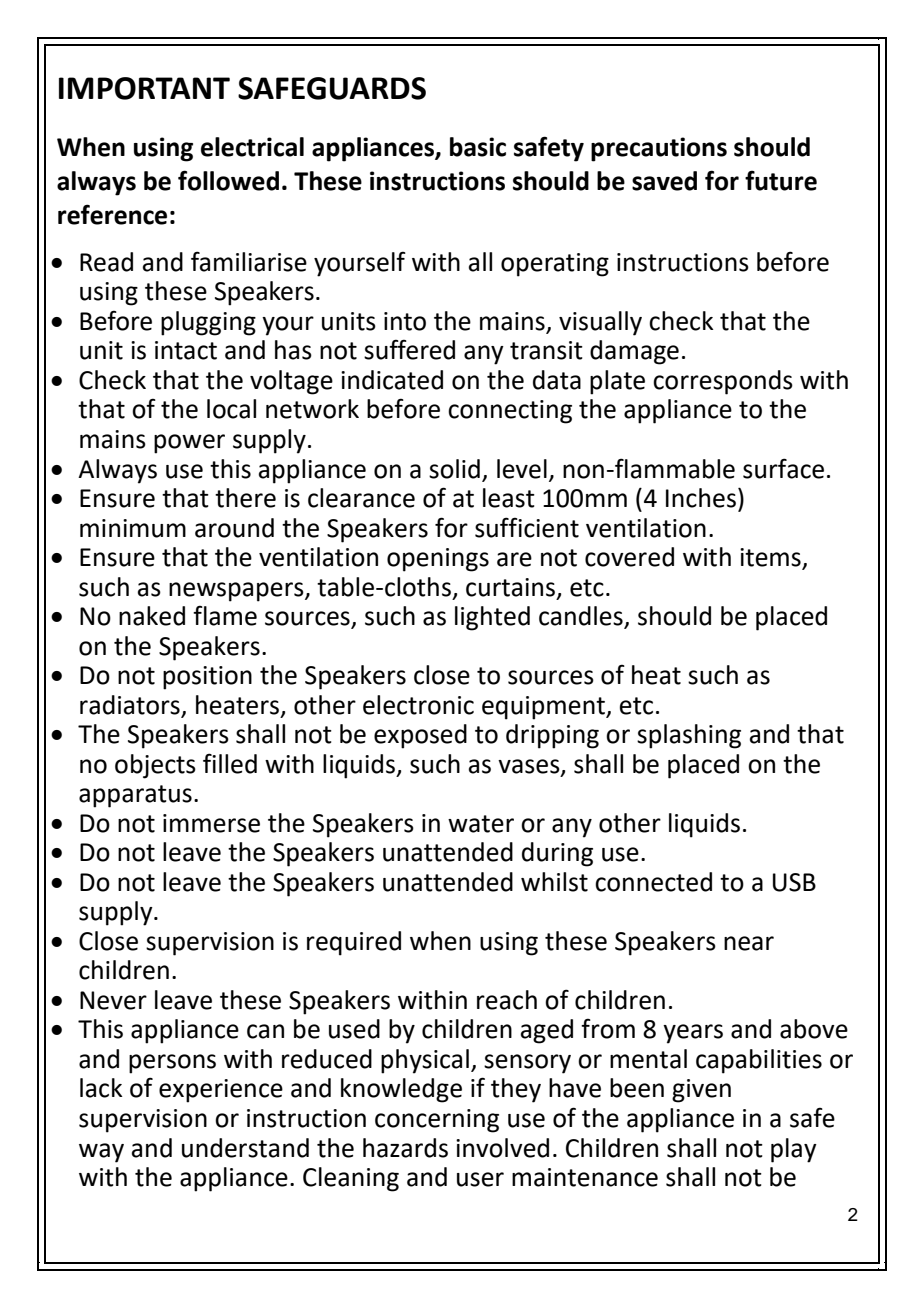 This image has height=1308, width=924. Describe the element at coordinates (478, 147) in the image. I see `basic` at that location.
